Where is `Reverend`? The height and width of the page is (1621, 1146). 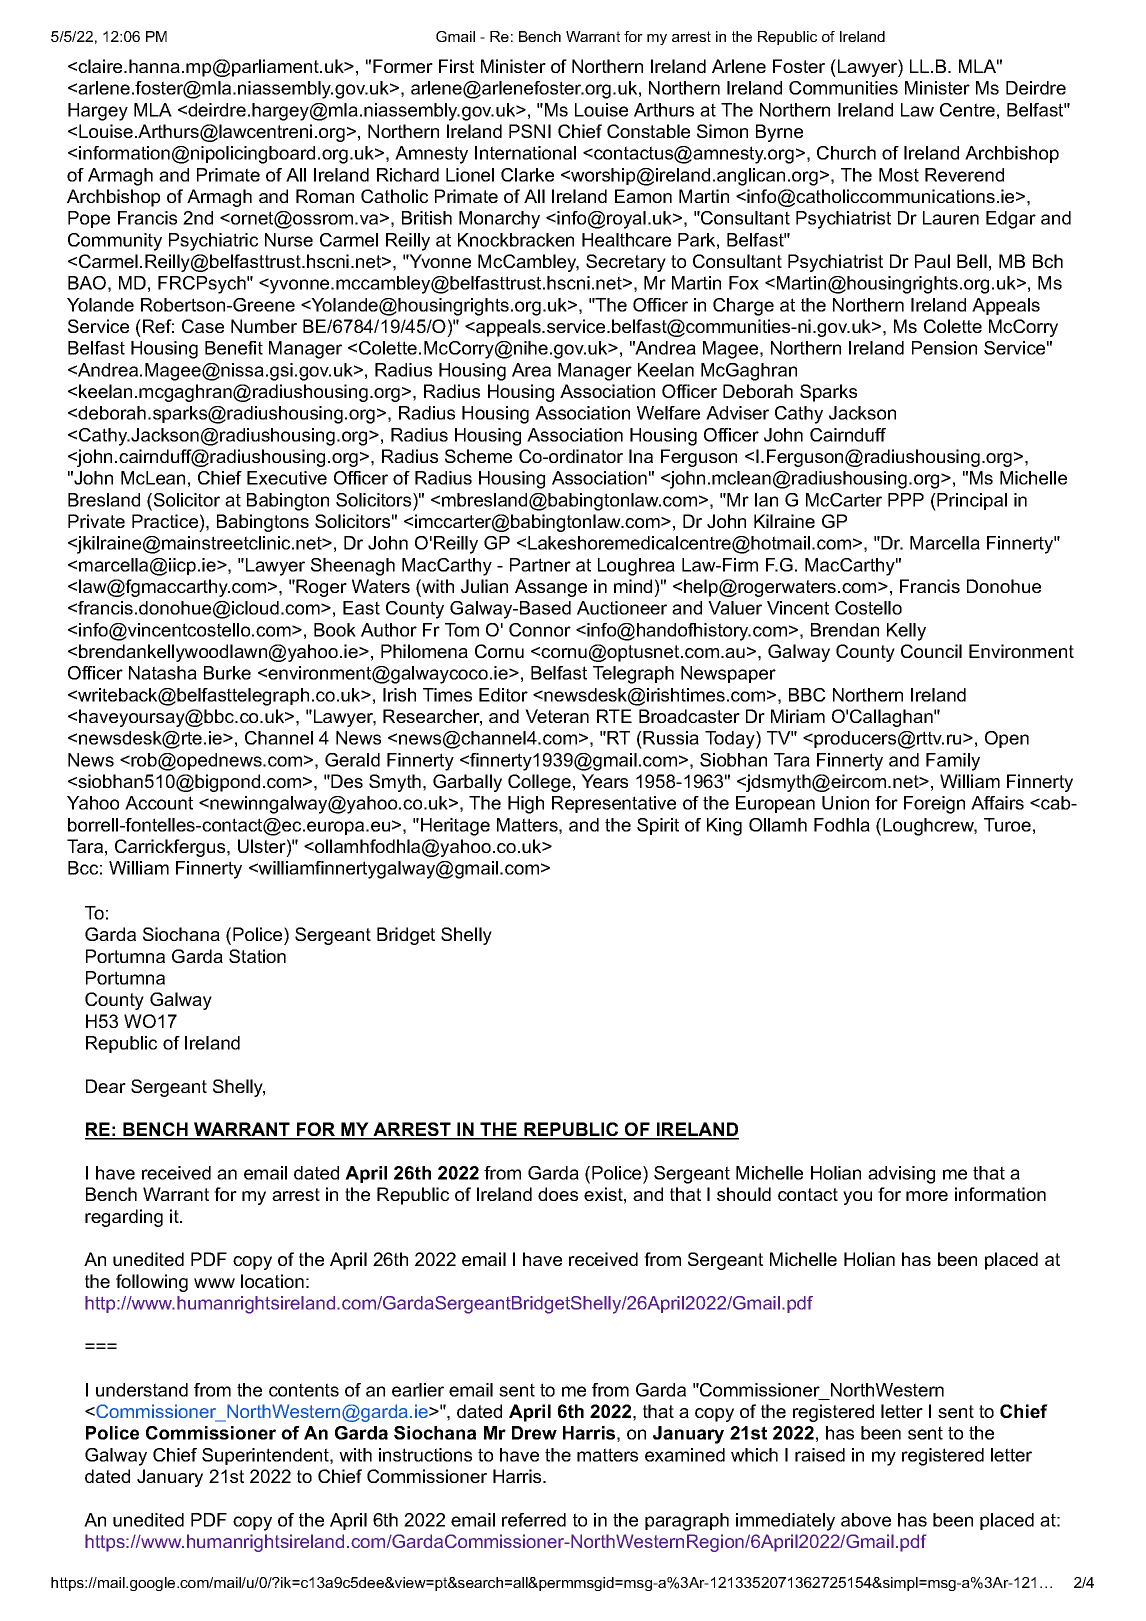
Reverend is located at coordinates (964, 175).
